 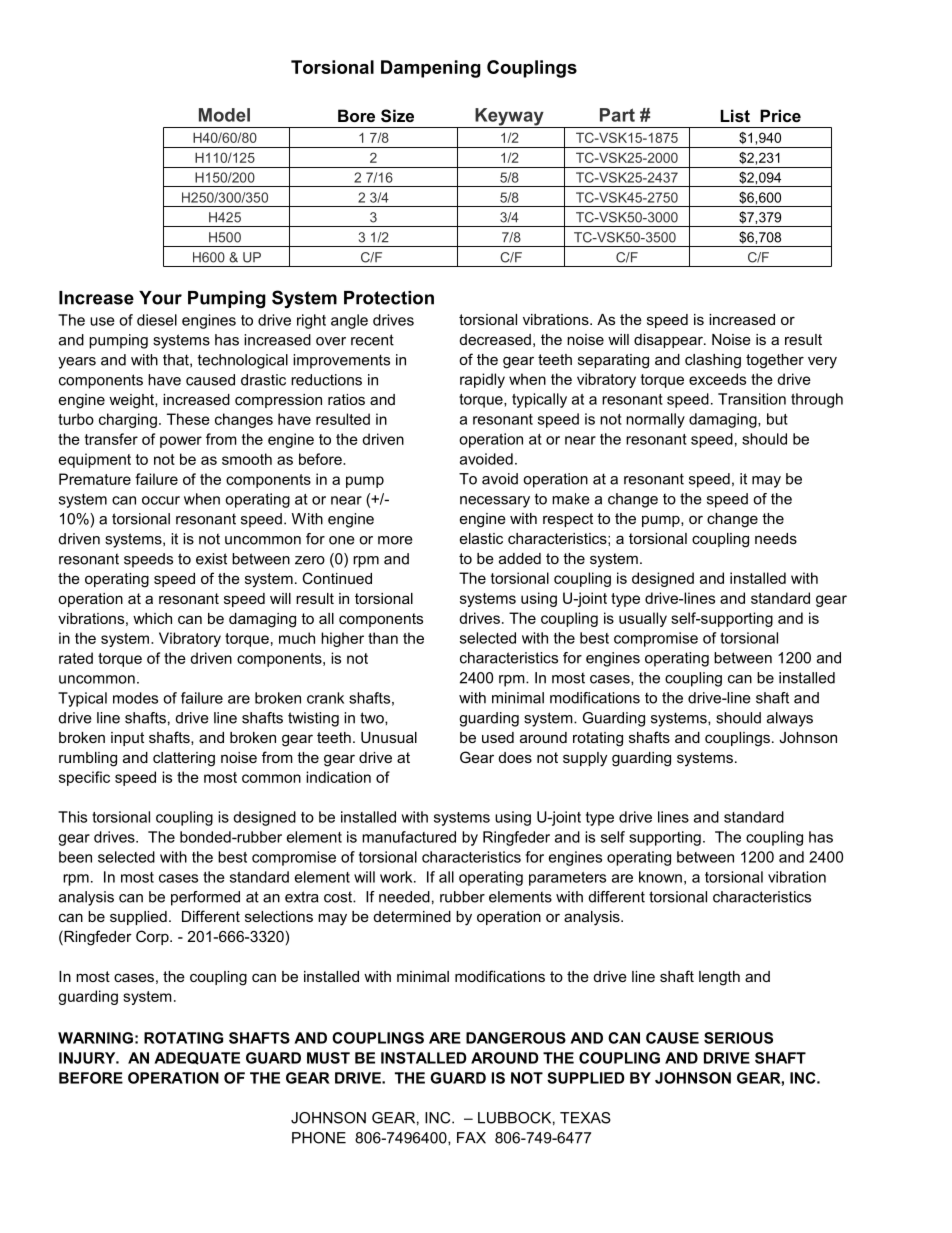 I want to click on List, so click(x=735, y=115).
